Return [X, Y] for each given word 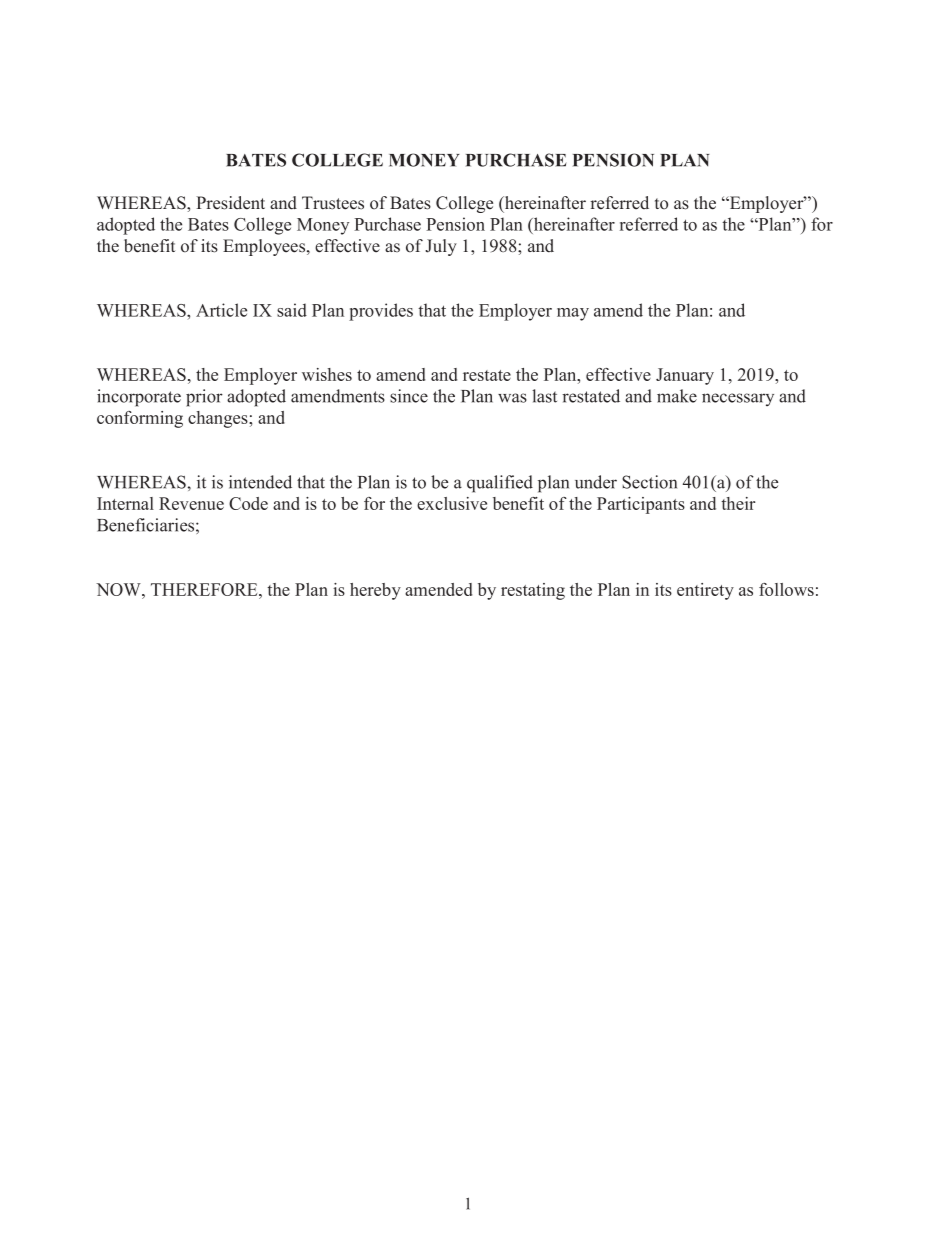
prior [204, 398]
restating [533, 591]
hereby [375, 591]
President [230, 203]
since [409, 396]
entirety [705, 591]
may [573, 314]
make [677, 396]
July [441, 247]
